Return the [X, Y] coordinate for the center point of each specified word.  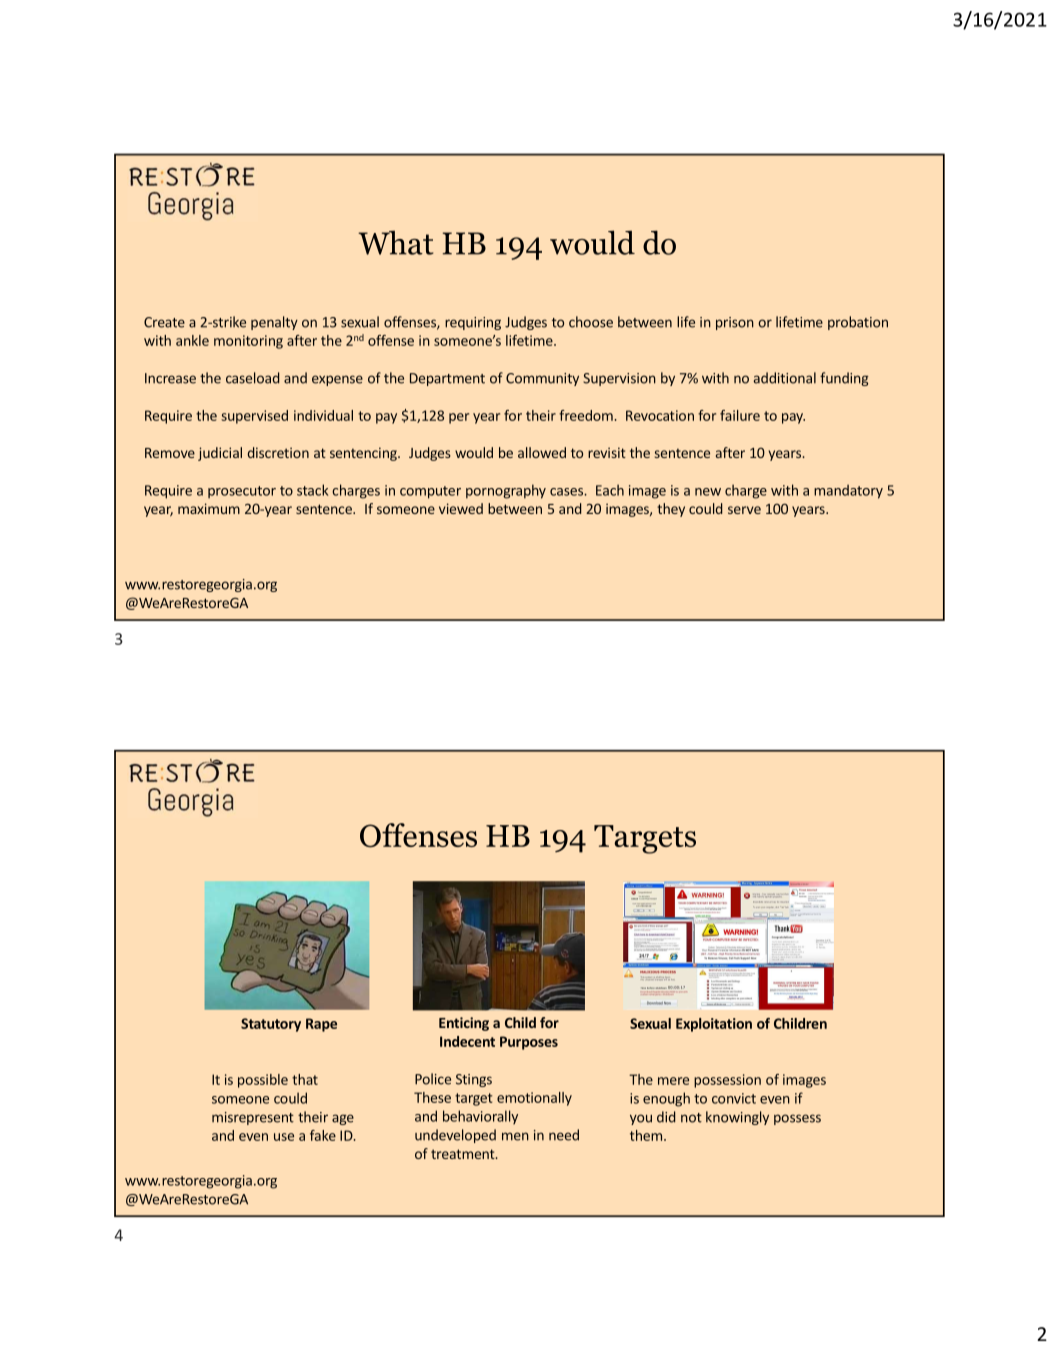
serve [744, 510]
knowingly [737, 1118]
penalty [274, 323]
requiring [473, 323]
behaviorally [480, 1117]
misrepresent [253, 1118]
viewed [461, 508]
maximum [209, 508]
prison [735, 323]
